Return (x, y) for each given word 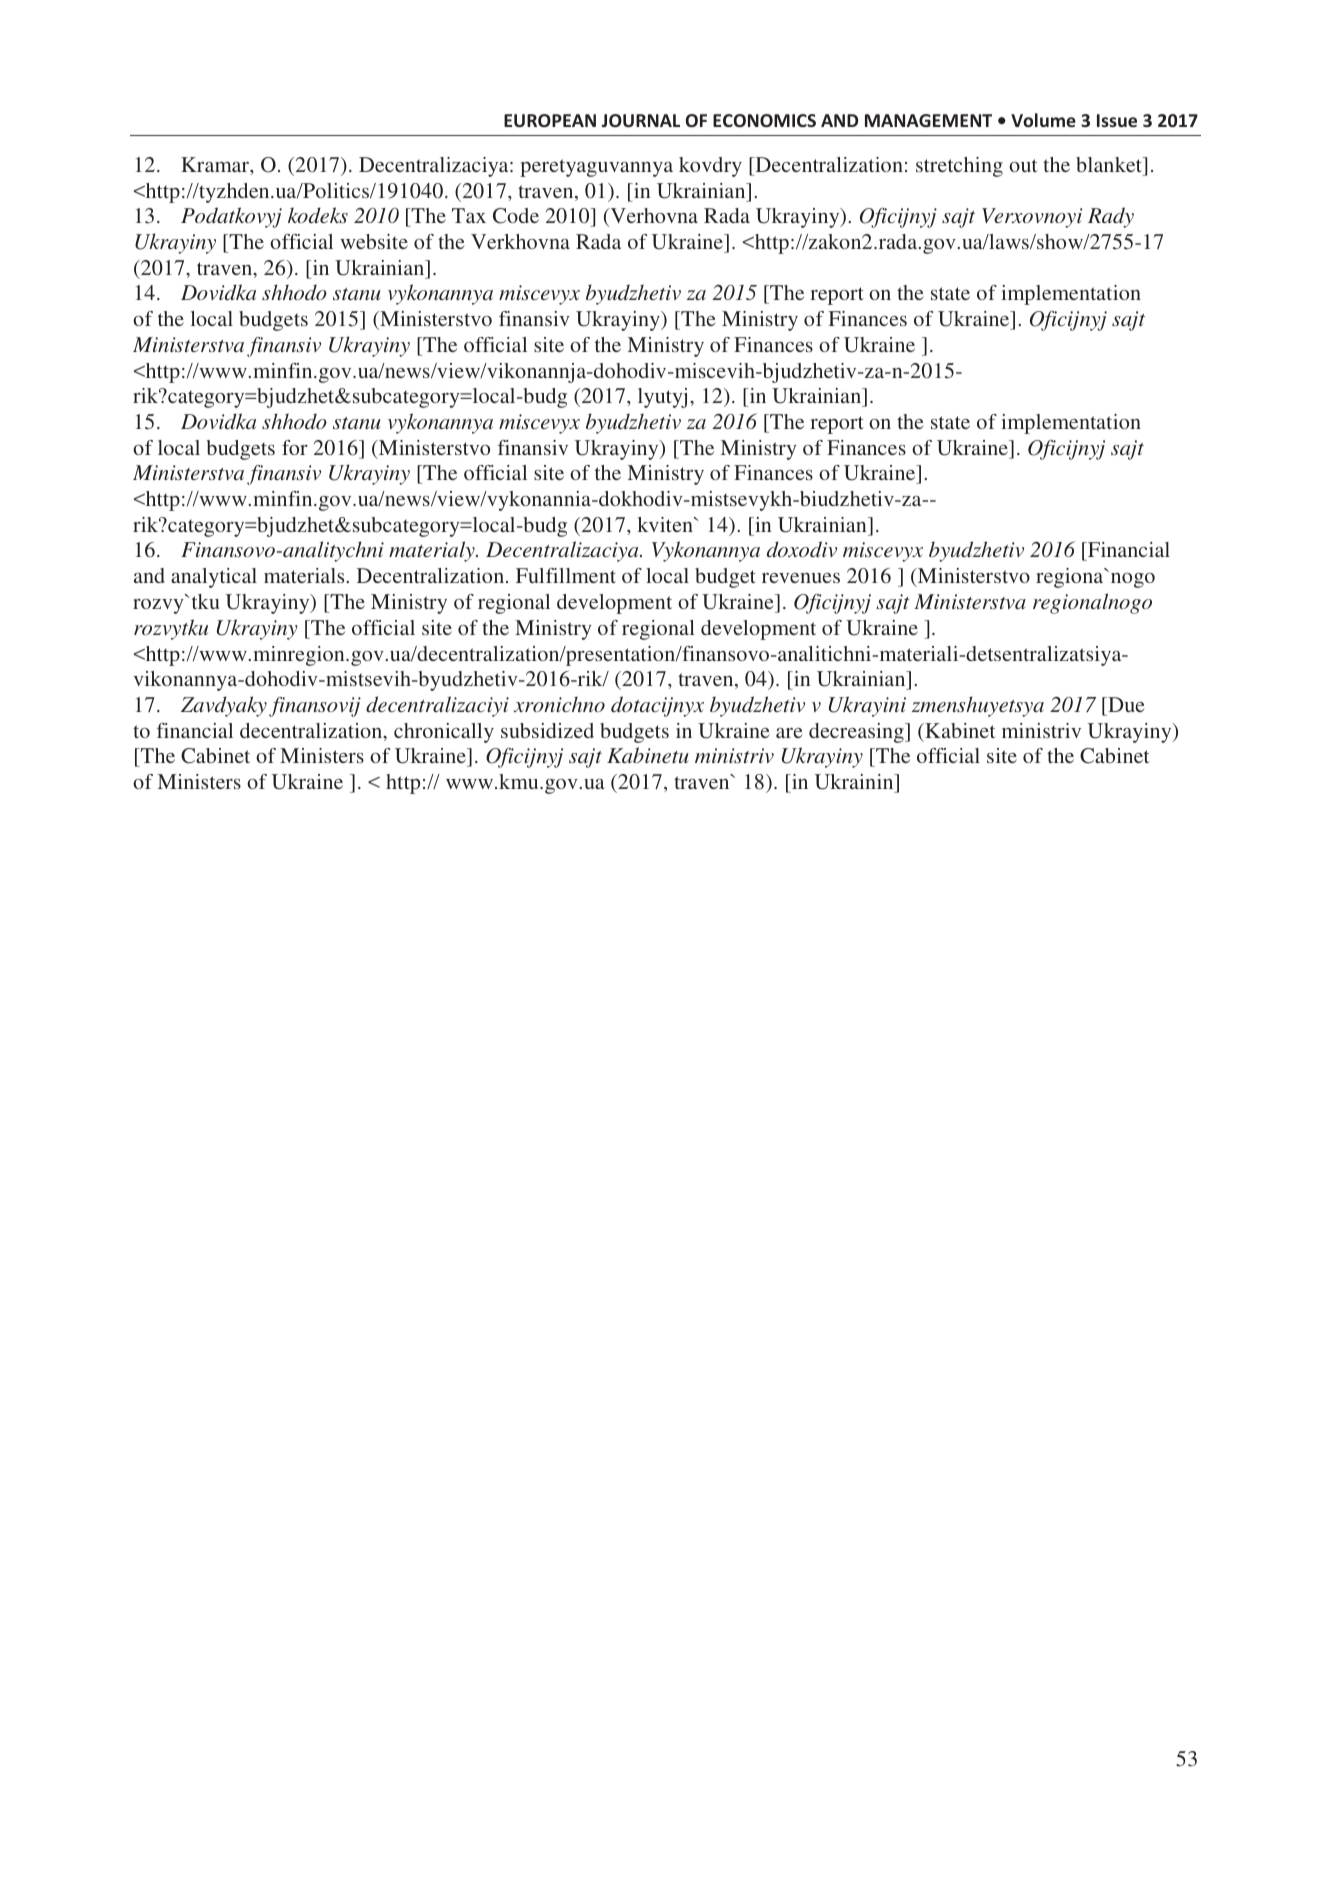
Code (516, 216)
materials (305, 575)
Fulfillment (566, 575)
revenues (801, 578)
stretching (959, 167)
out (1023, 165)
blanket (1110, 164)
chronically (444, 733)
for (295, 447)
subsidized (547, 730)
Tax (469, 215)
